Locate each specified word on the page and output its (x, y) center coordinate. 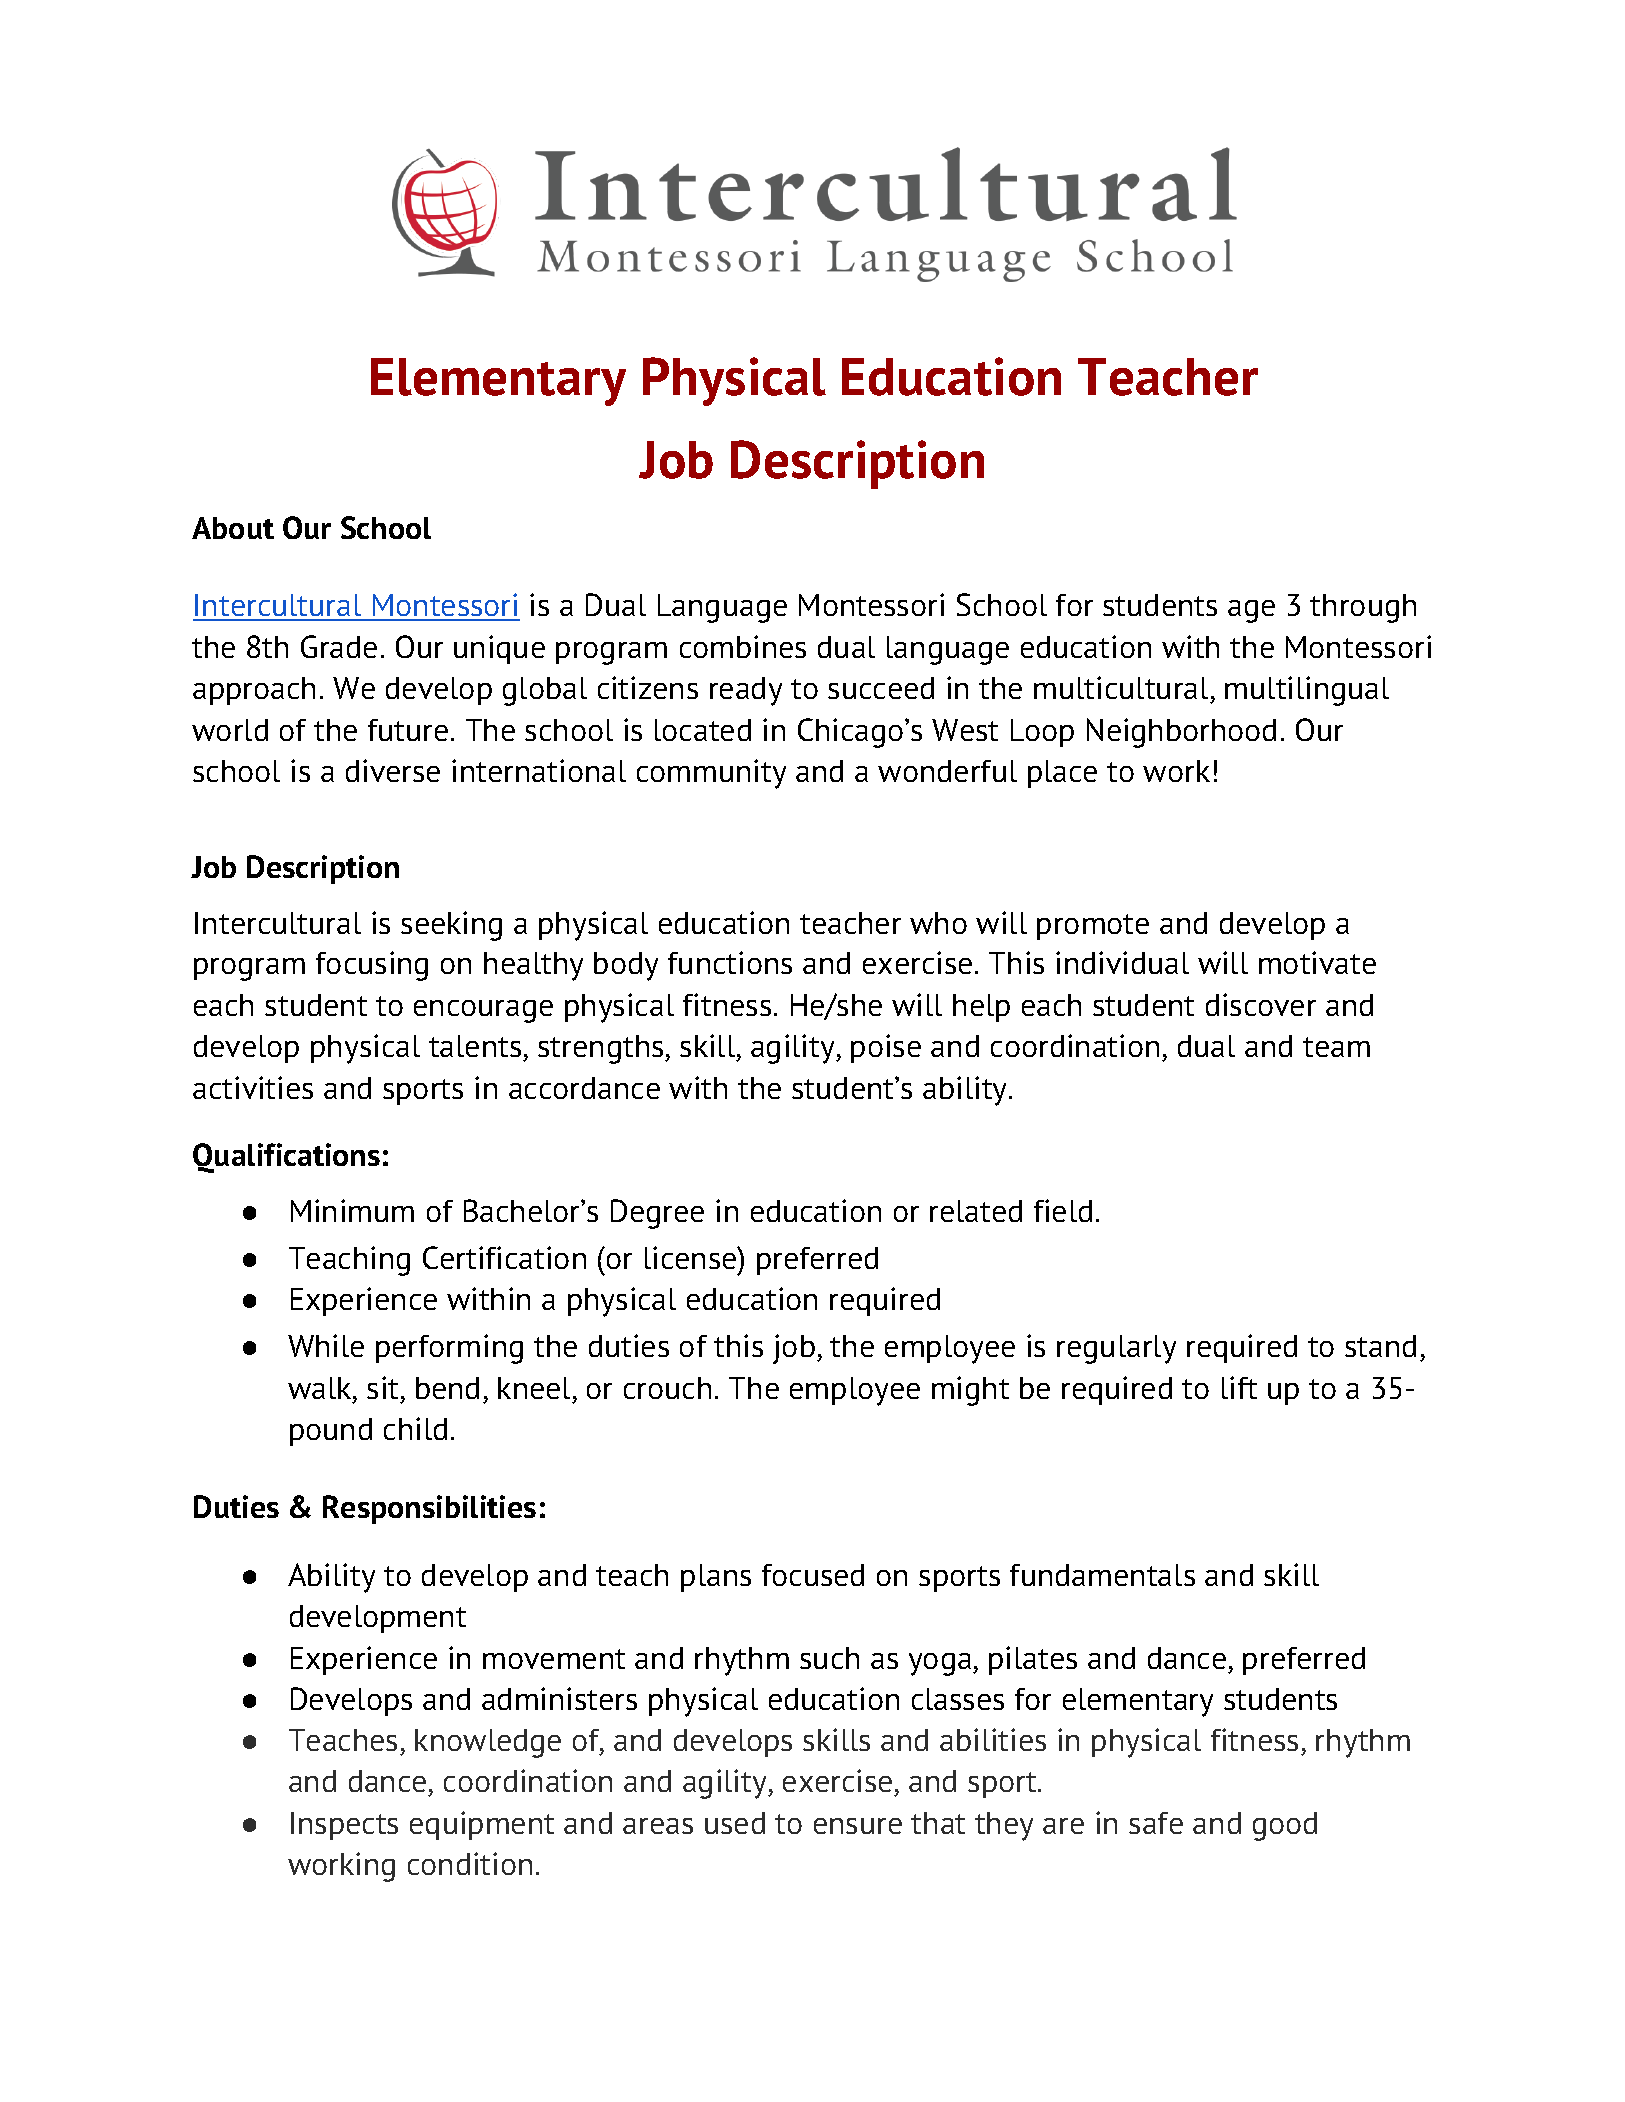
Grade (339, 646)
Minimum (352, 1210)
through (1363, 608)
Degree (657, 1214)
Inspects (344, 1826)
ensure (858, 1826)
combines (743, 646)
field (1063, 1210)
